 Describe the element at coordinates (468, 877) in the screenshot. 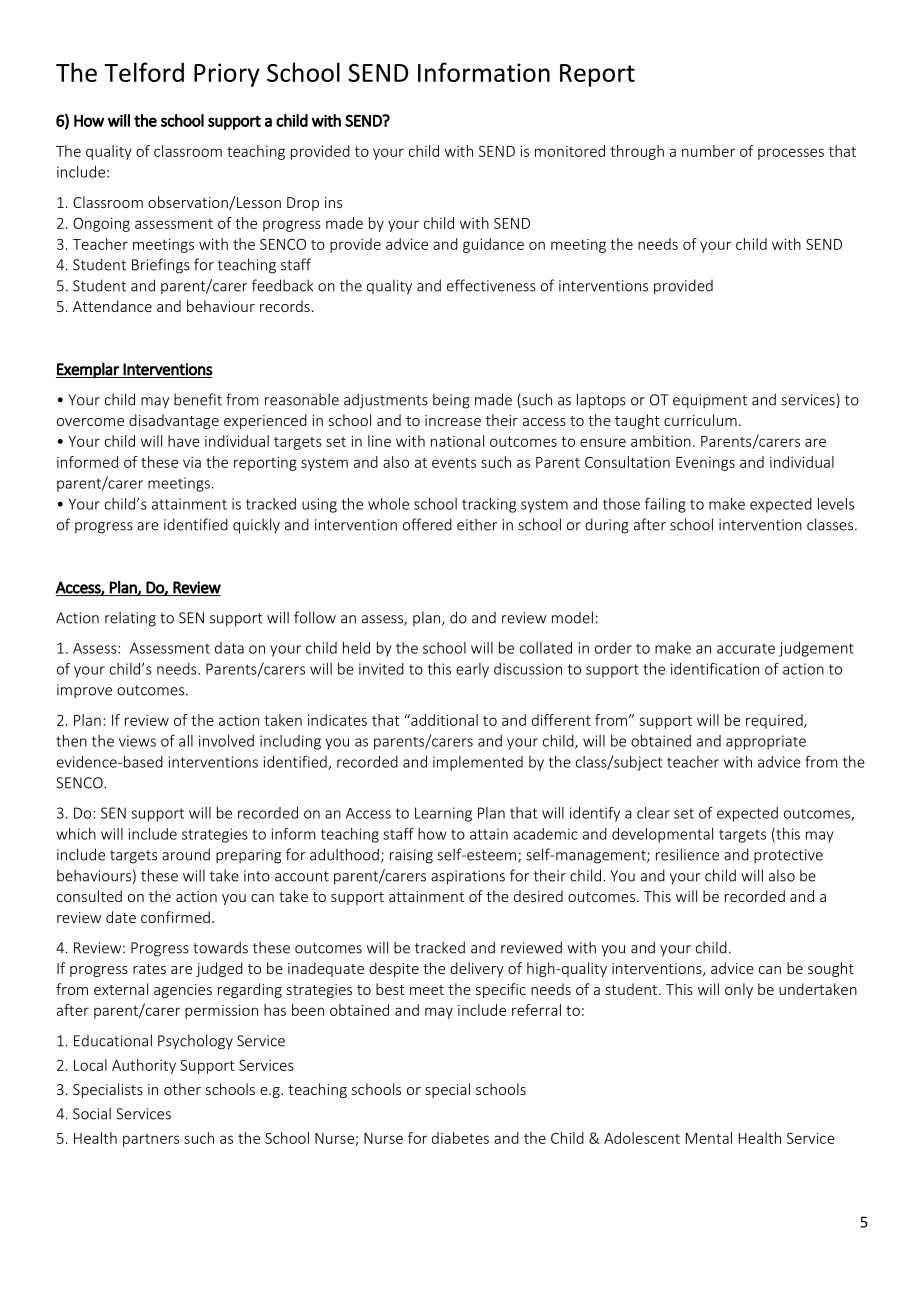

I see `aspirations` at that location.
